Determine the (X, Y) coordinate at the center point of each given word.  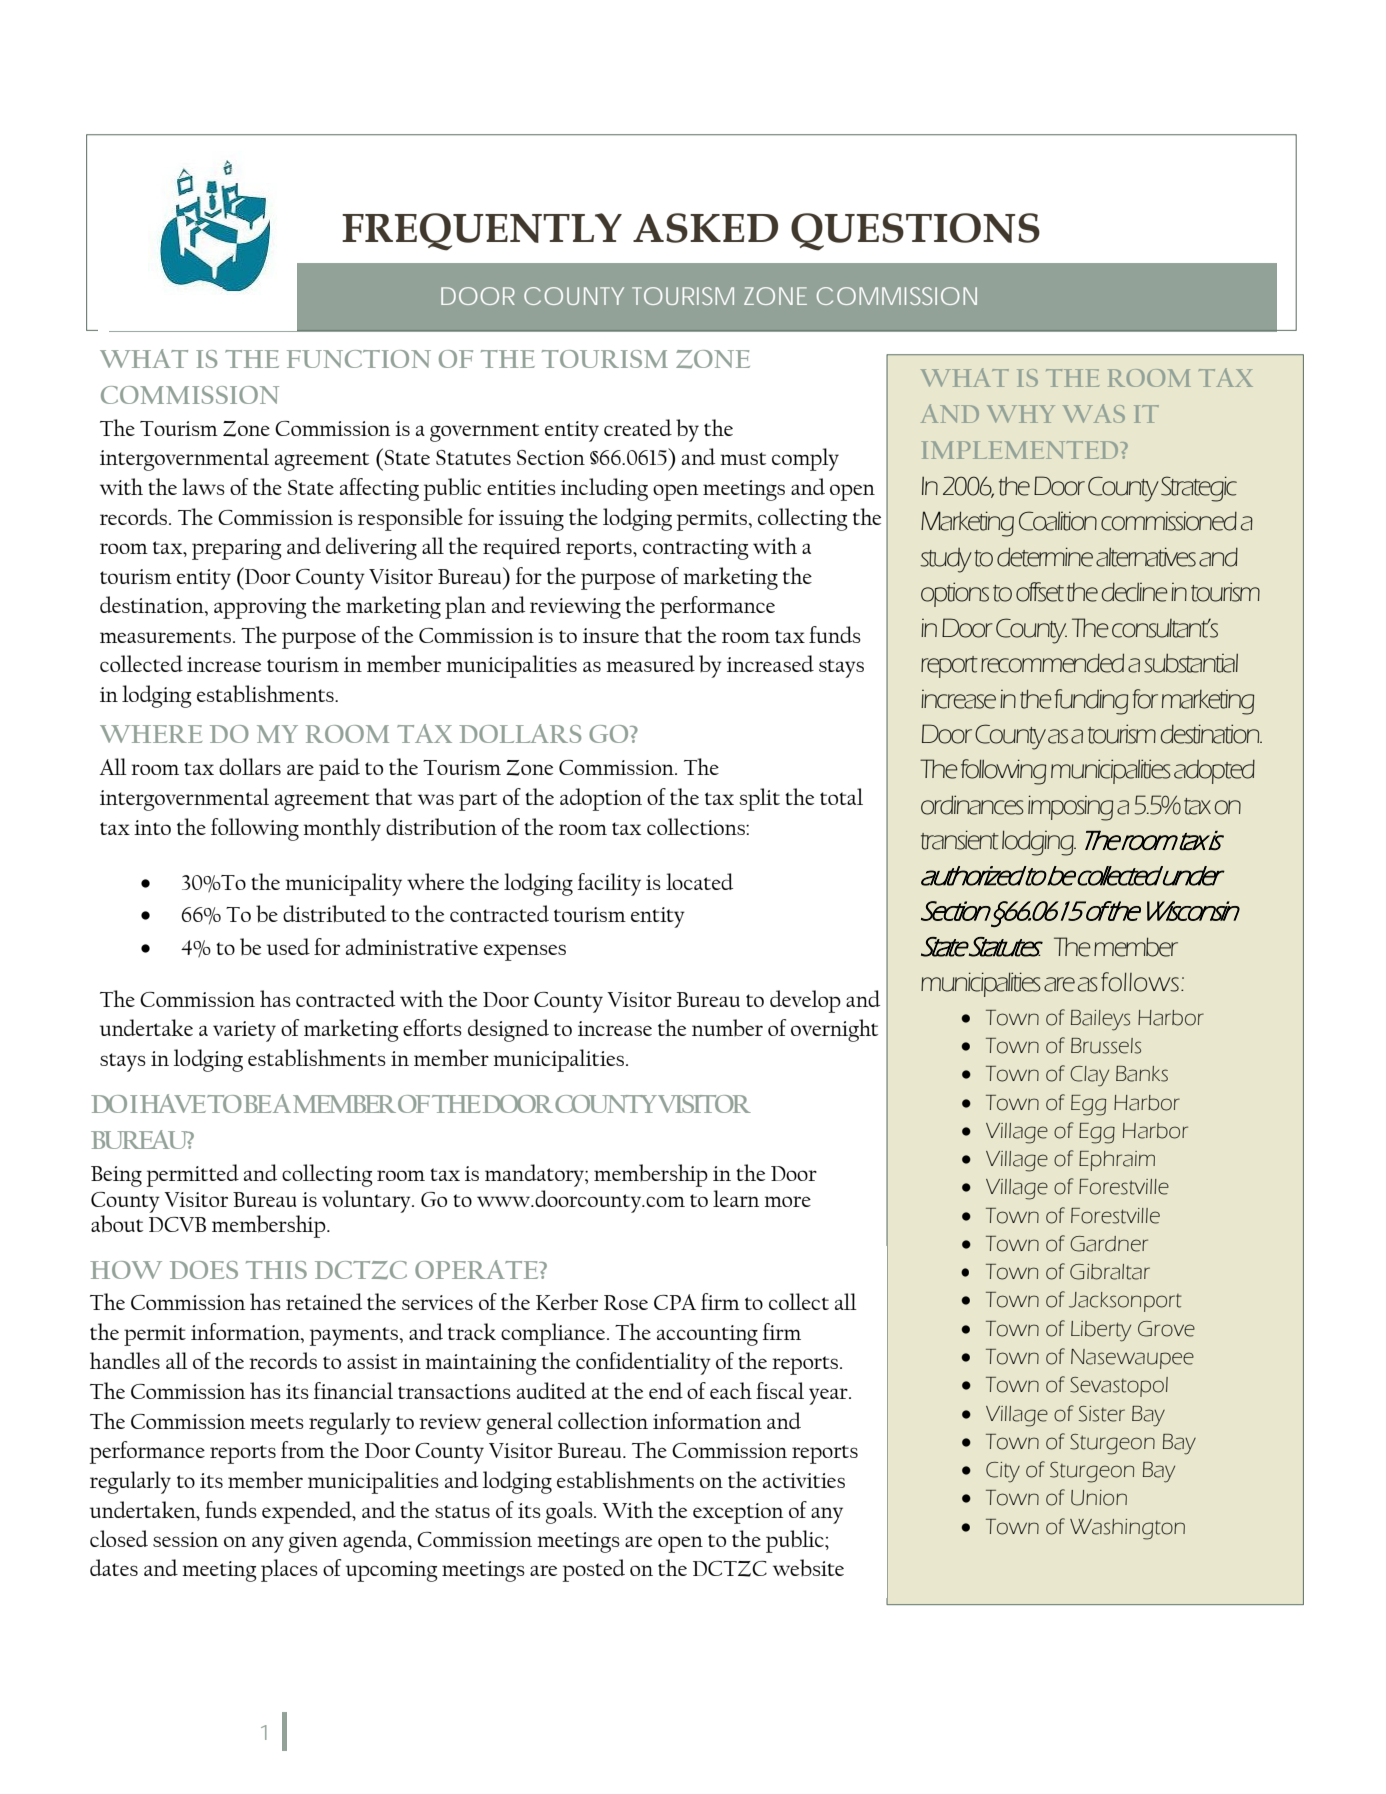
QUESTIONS (915, 232)
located (699, 881)
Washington (1127, 1529)
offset (1040, 592)
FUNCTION (359, 359)
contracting (696, 549)
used (288, 946)
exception (738, 1513)
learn (736, 1198)
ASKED (705, 228)
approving (260, 608)
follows (1140, 982)
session (185, 1539)
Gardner (1109, 1244)
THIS (276, 1270)
